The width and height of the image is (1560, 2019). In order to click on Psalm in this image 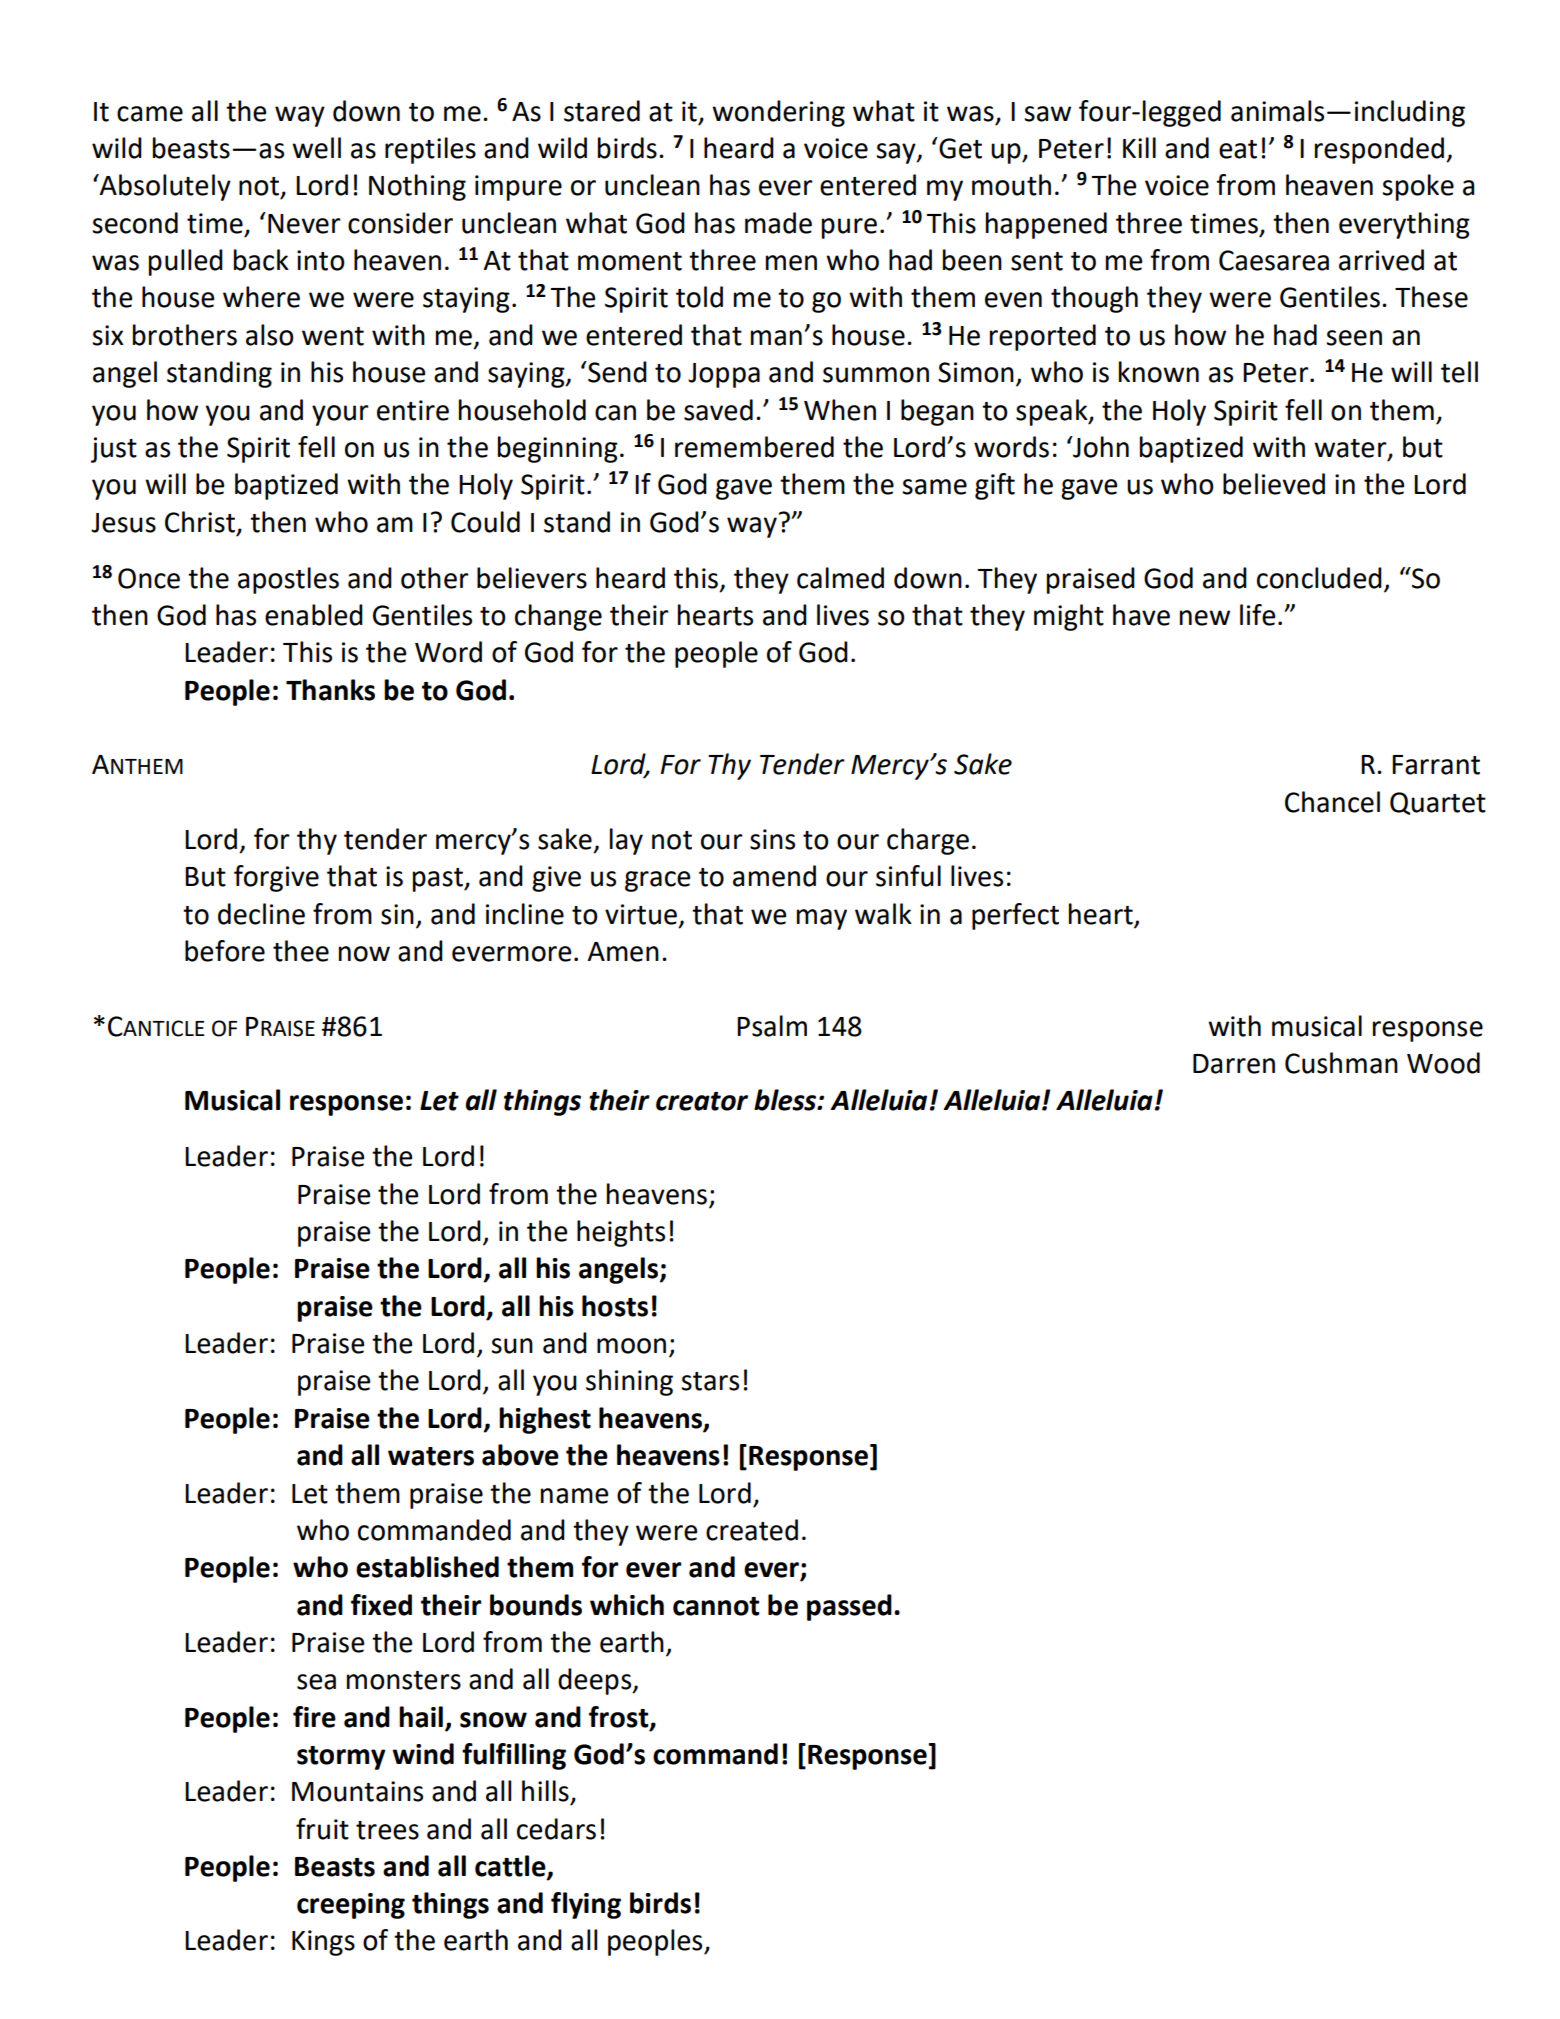, I will do `click(772, 1026)`.
